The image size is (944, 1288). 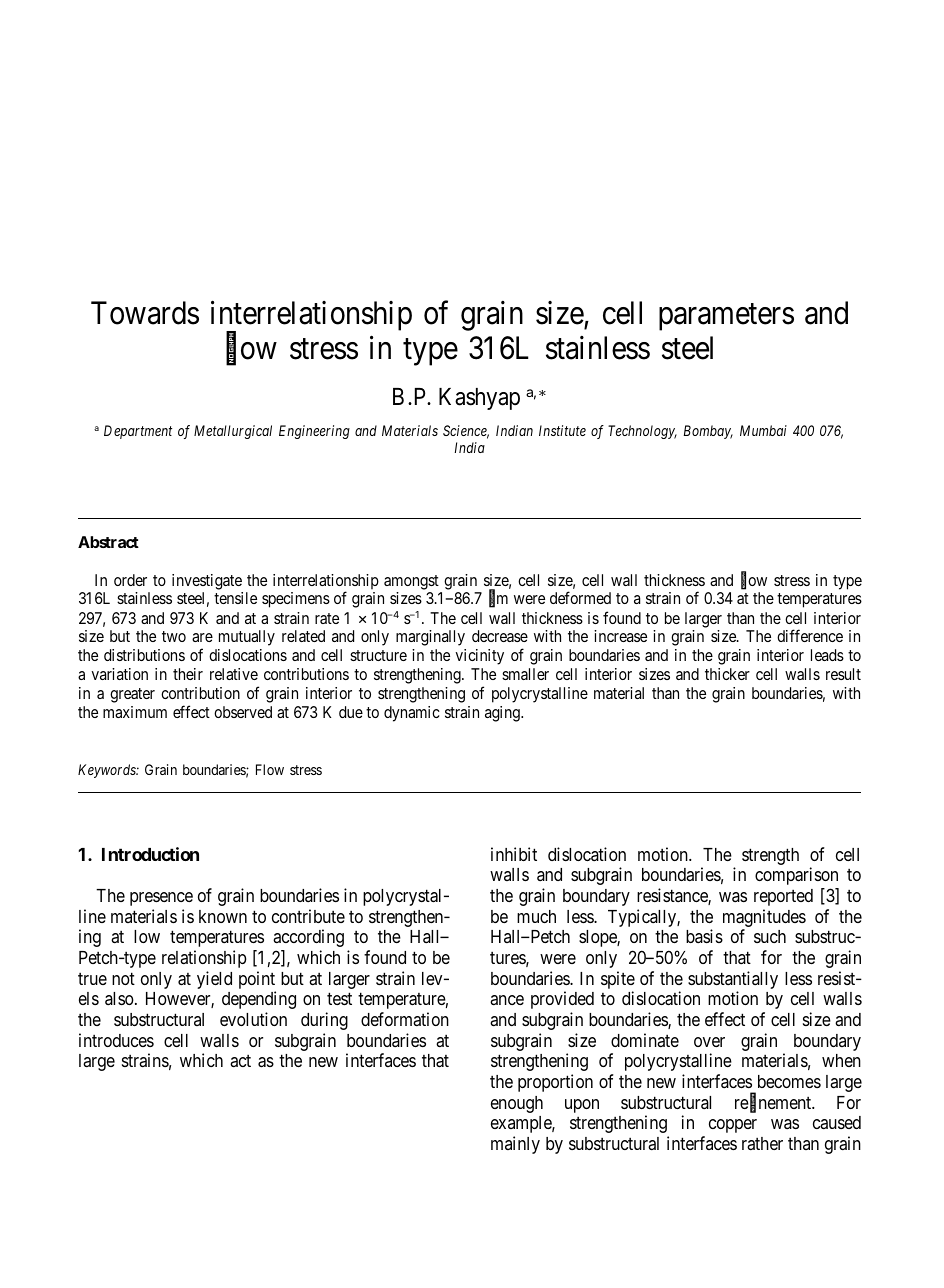 What do you see at coordinates (783, 897) in the page?
I see `reported` at bounding box center [783, 897].
